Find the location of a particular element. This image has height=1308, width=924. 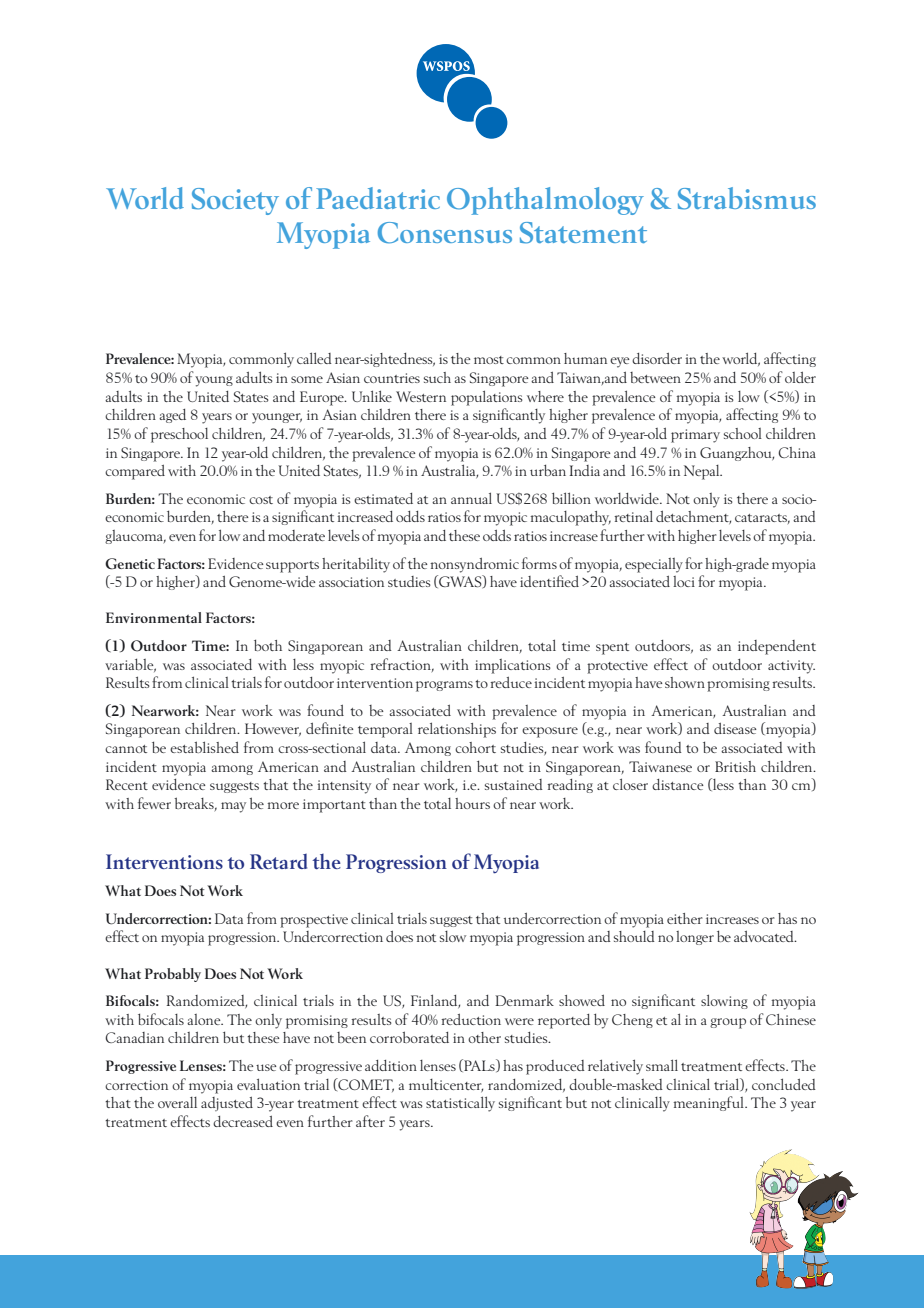

aged is located at coordinates (172, 416).
